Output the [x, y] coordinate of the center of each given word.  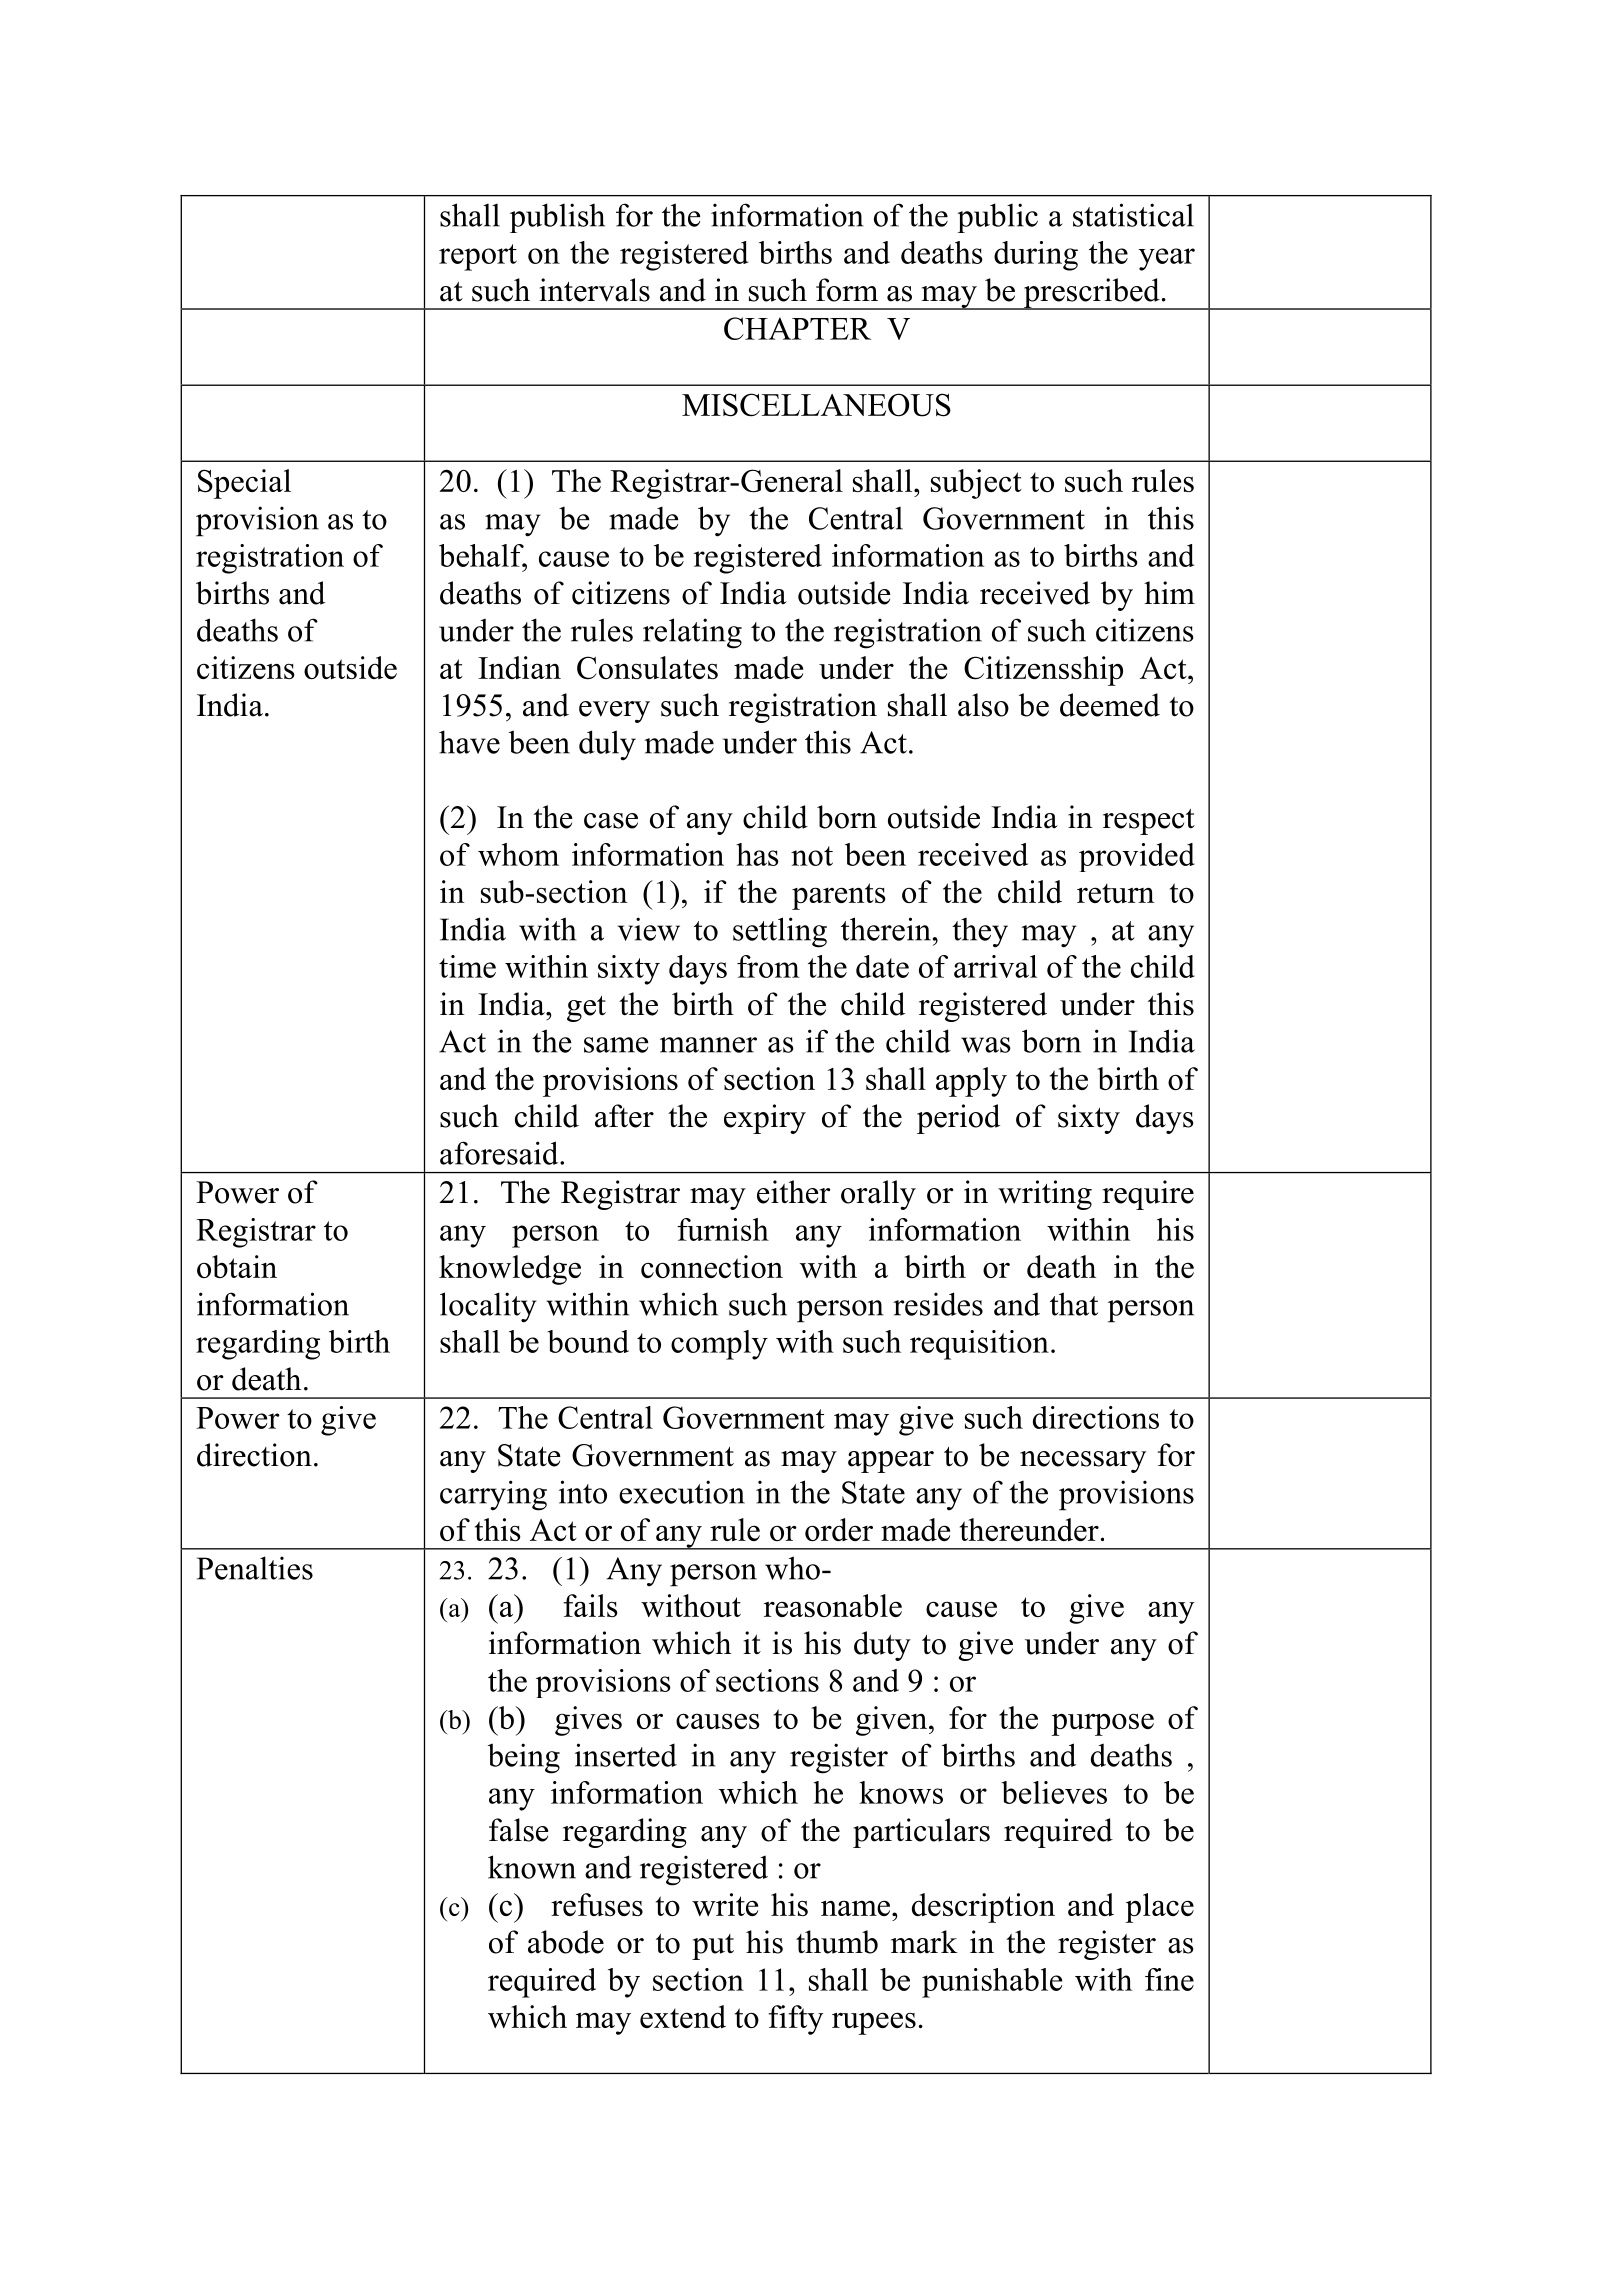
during [1036, 256]
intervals [594, 290]
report [478, 257]
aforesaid [500, 1153]
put [713, 1947]
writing [1045, 1195]
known [532, 1867]
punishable [992, 1983]
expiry [765, 1119]
